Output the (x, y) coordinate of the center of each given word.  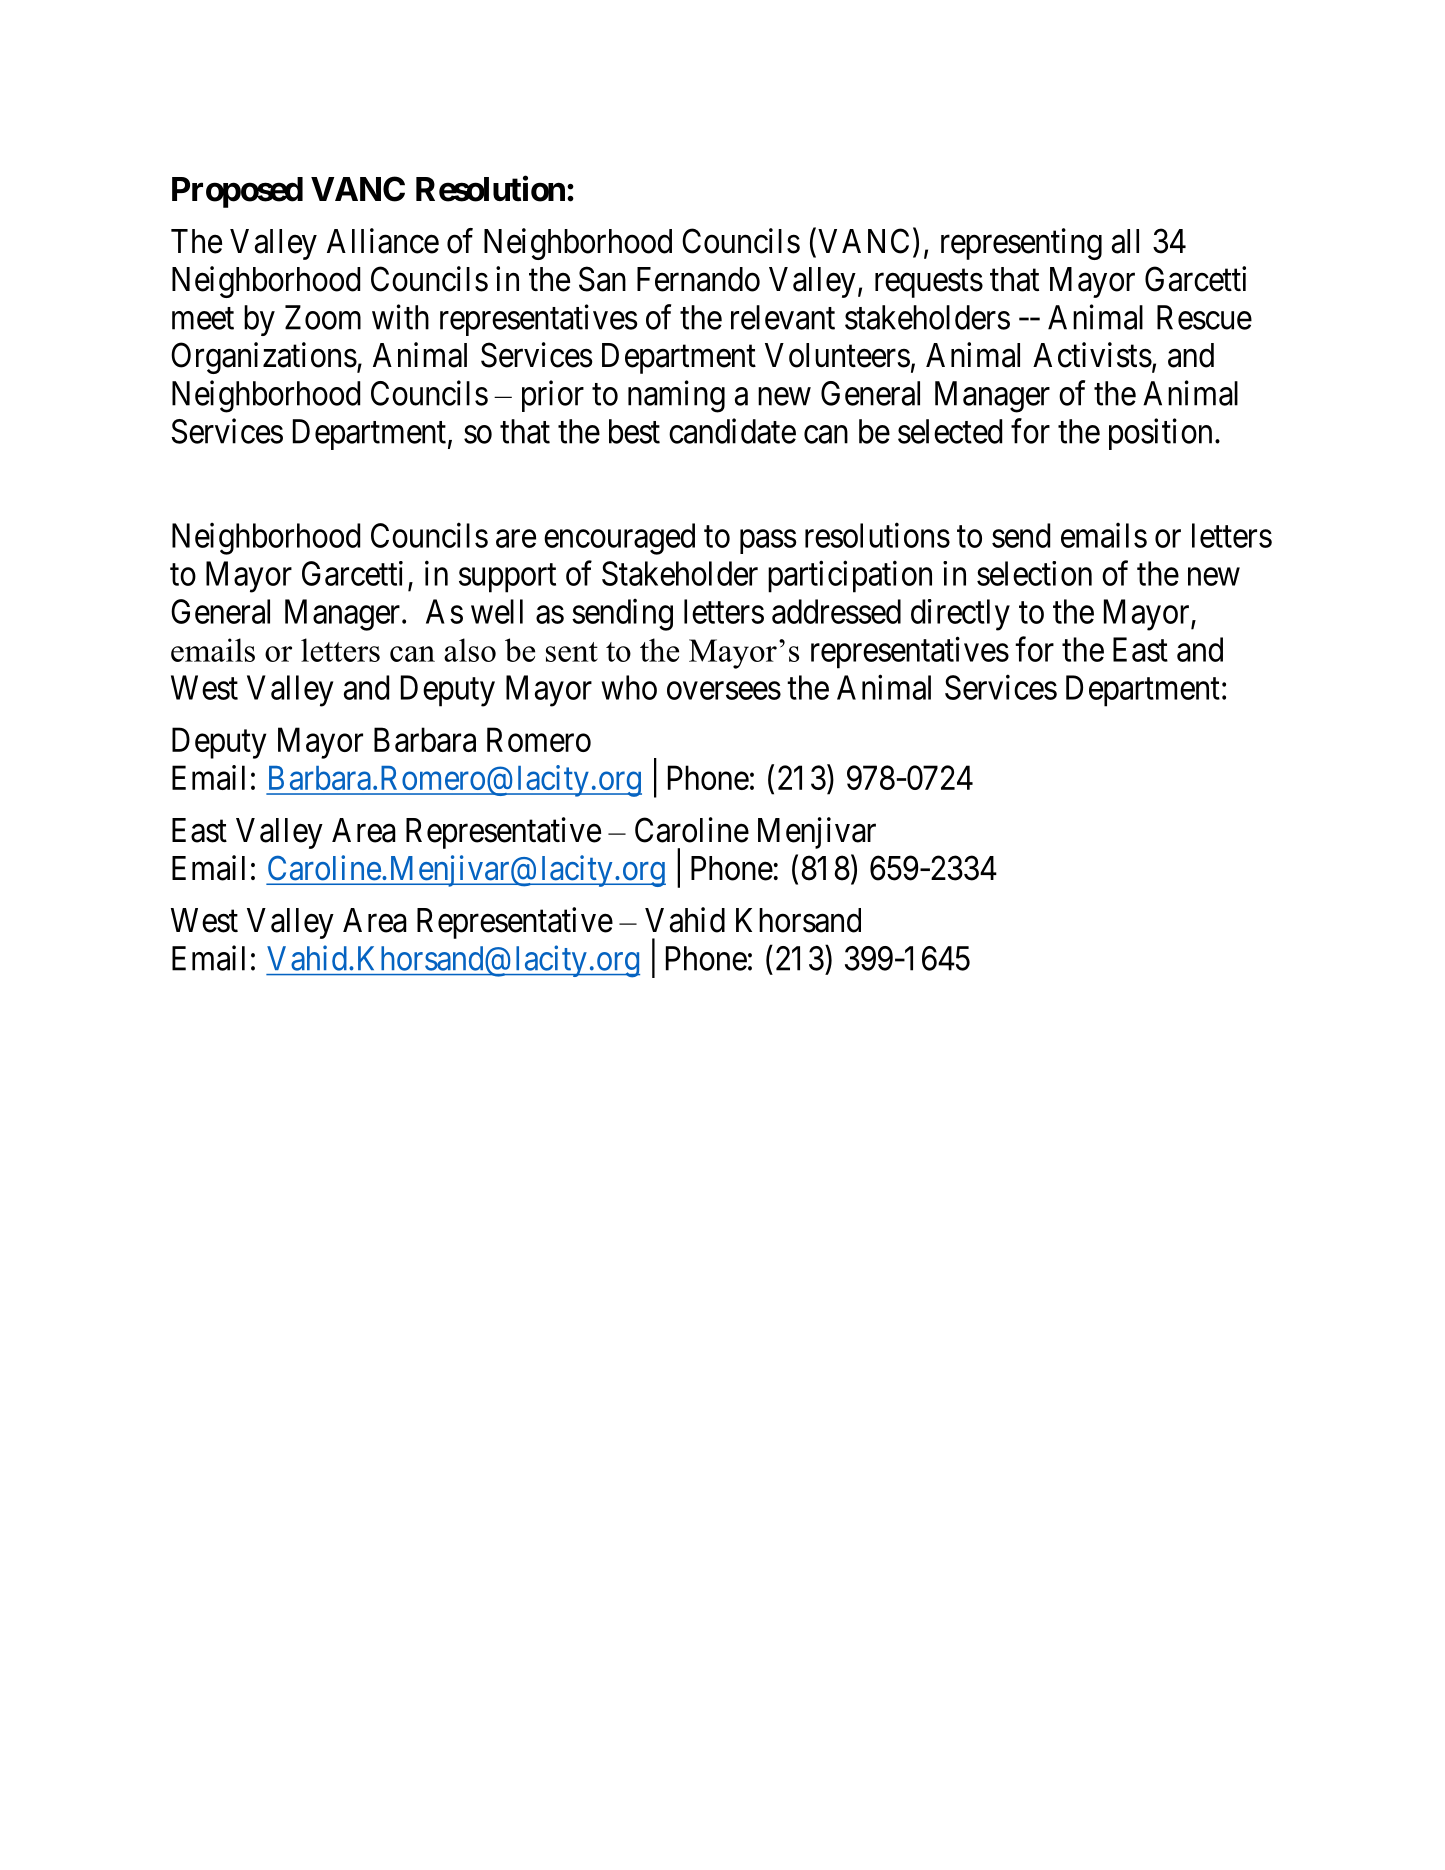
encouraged (619, 539)
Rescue (1204, 317)
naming (676, 396)
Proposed (237, 192)
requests (929, 284)
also (470, 650)
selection (1034, 573)
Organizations (264, 358)
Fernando (698, 279)
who (629, 687)
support (507, 578)
